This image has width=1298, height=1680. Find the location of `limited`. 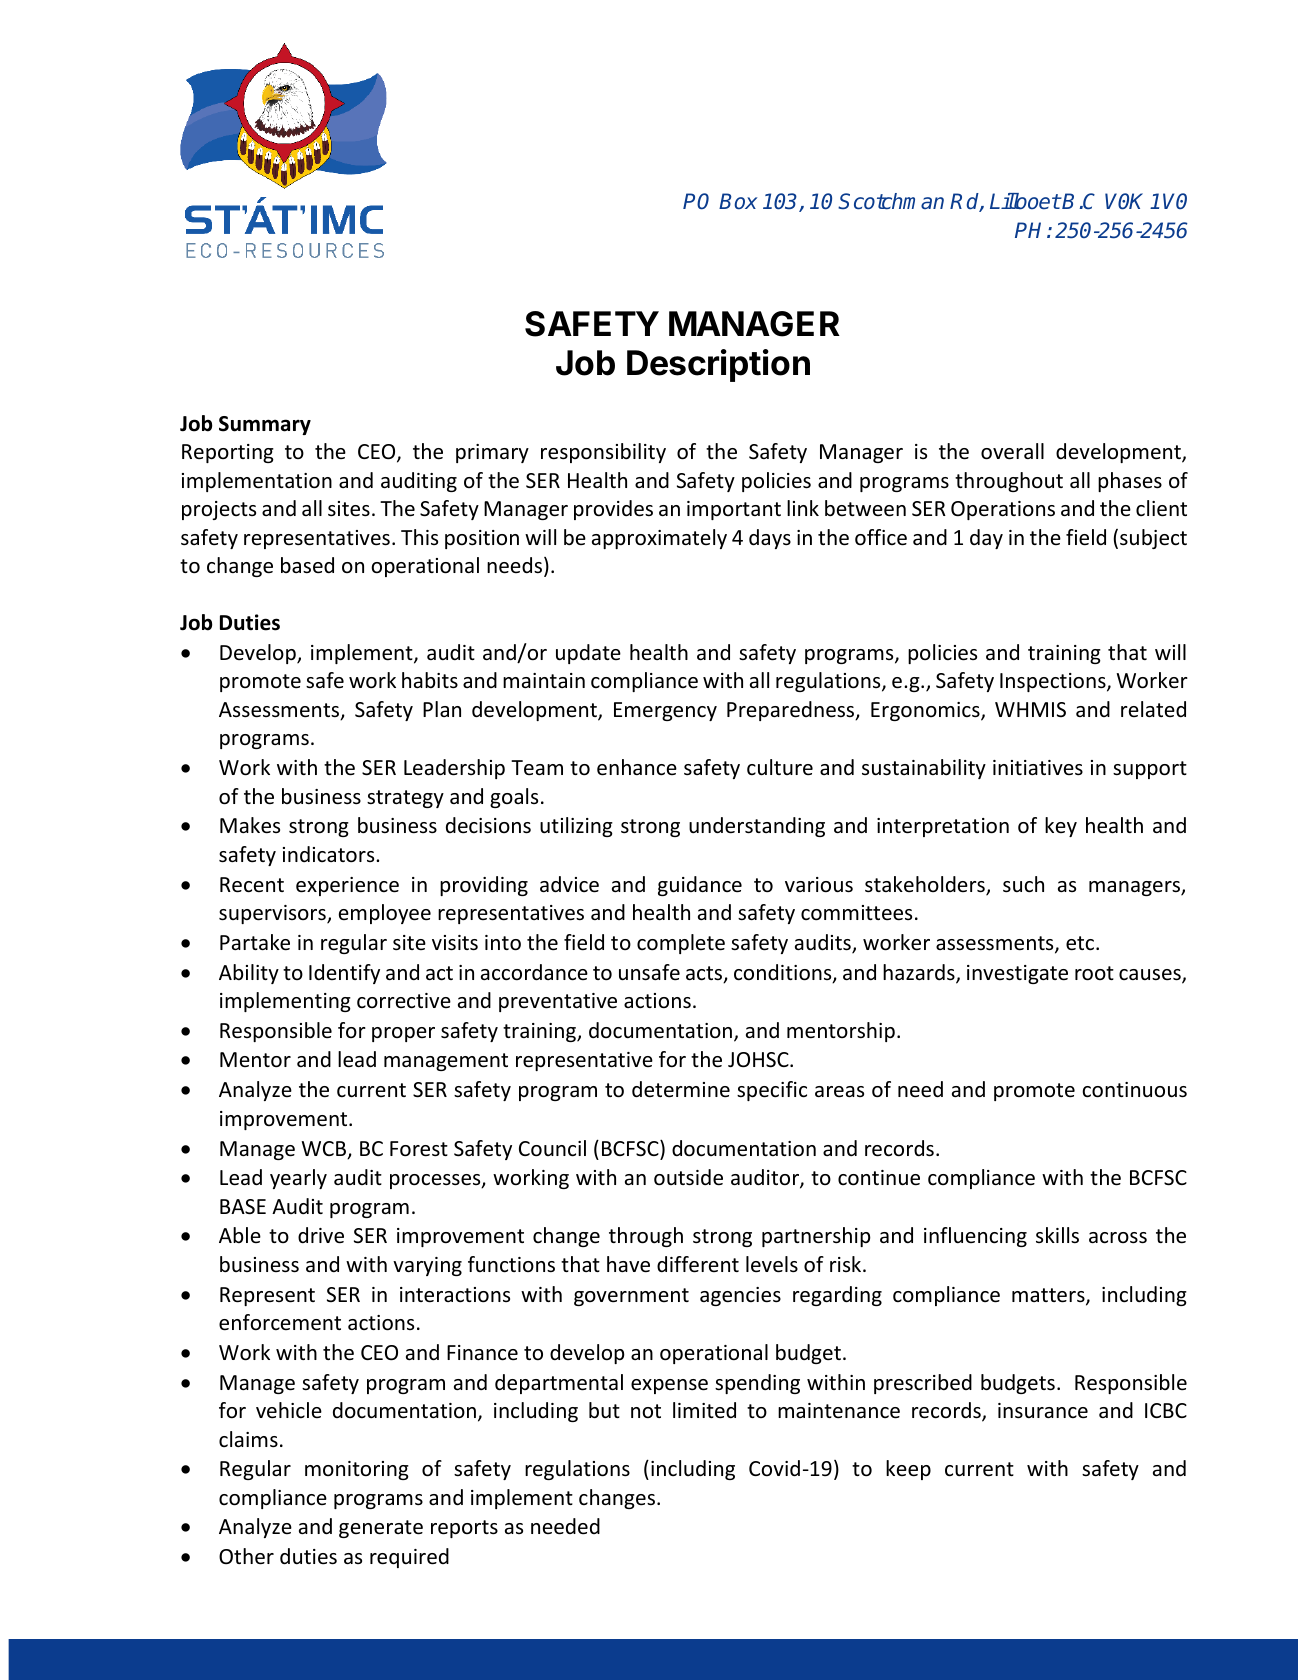

limited is located at coordinates (704, 1410).
